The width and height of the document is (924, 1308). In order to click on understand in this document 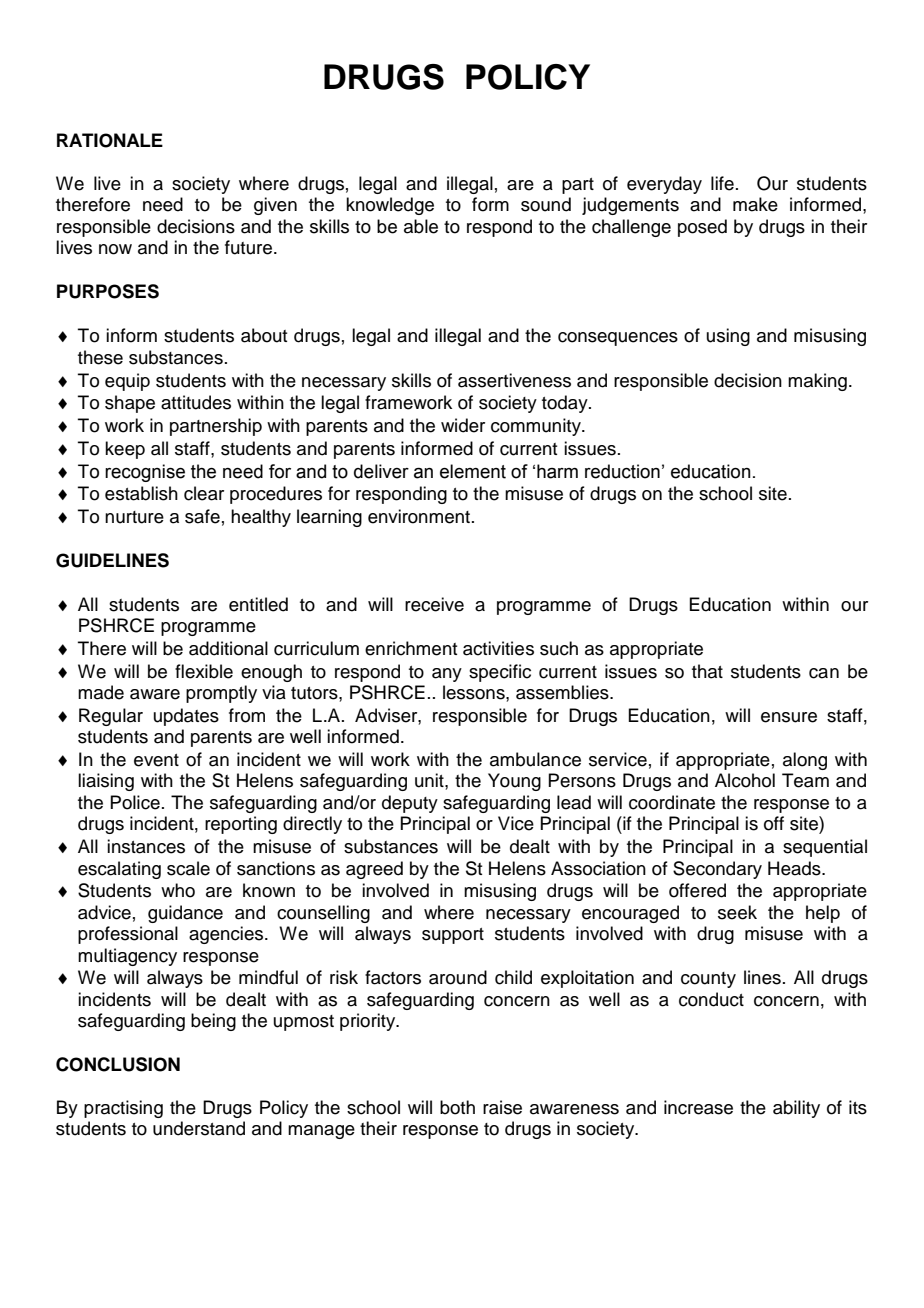, I will do `click(199, 1128)`.
